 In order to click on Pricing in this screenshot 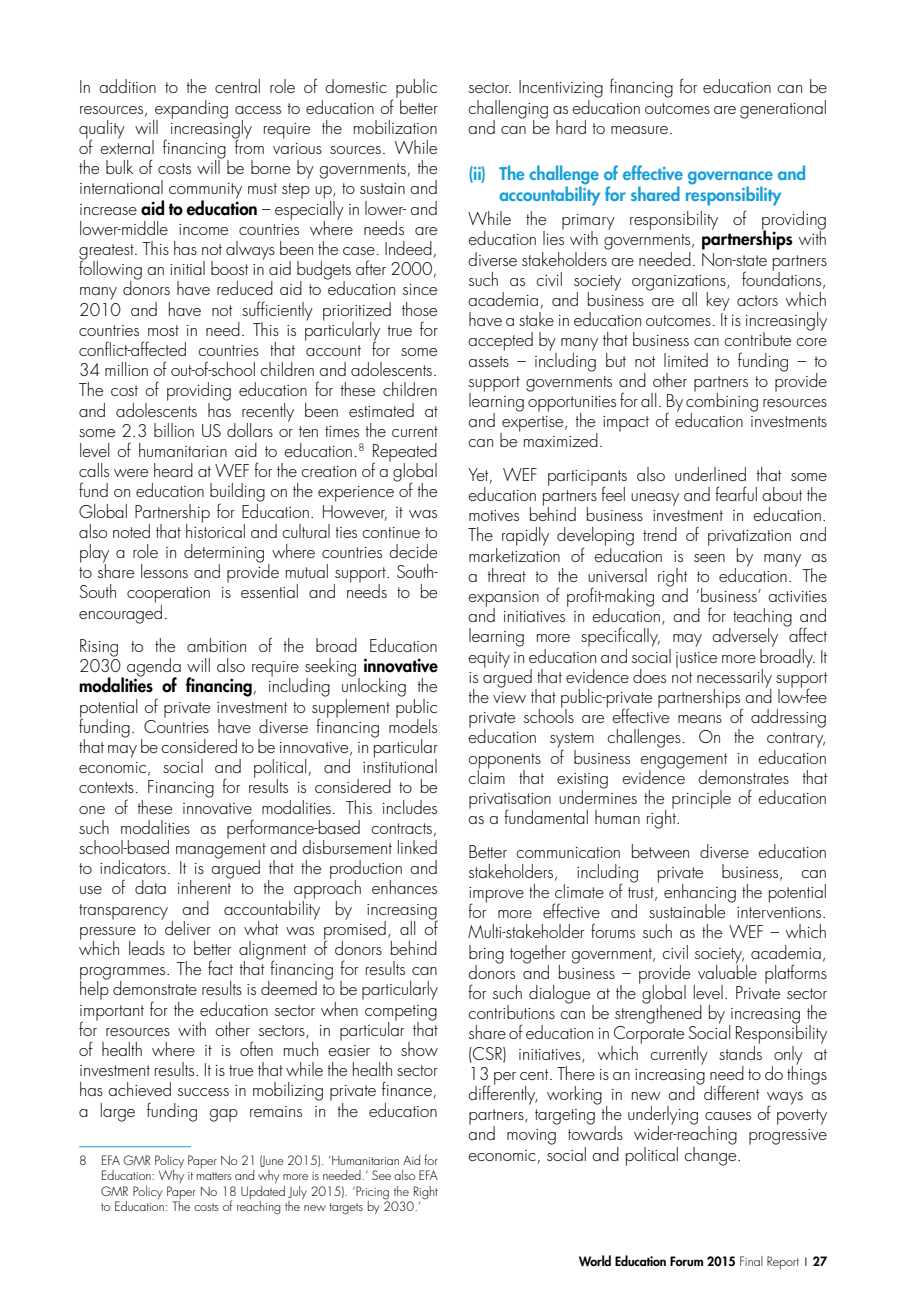, I will do `click(371, 1193)`.
